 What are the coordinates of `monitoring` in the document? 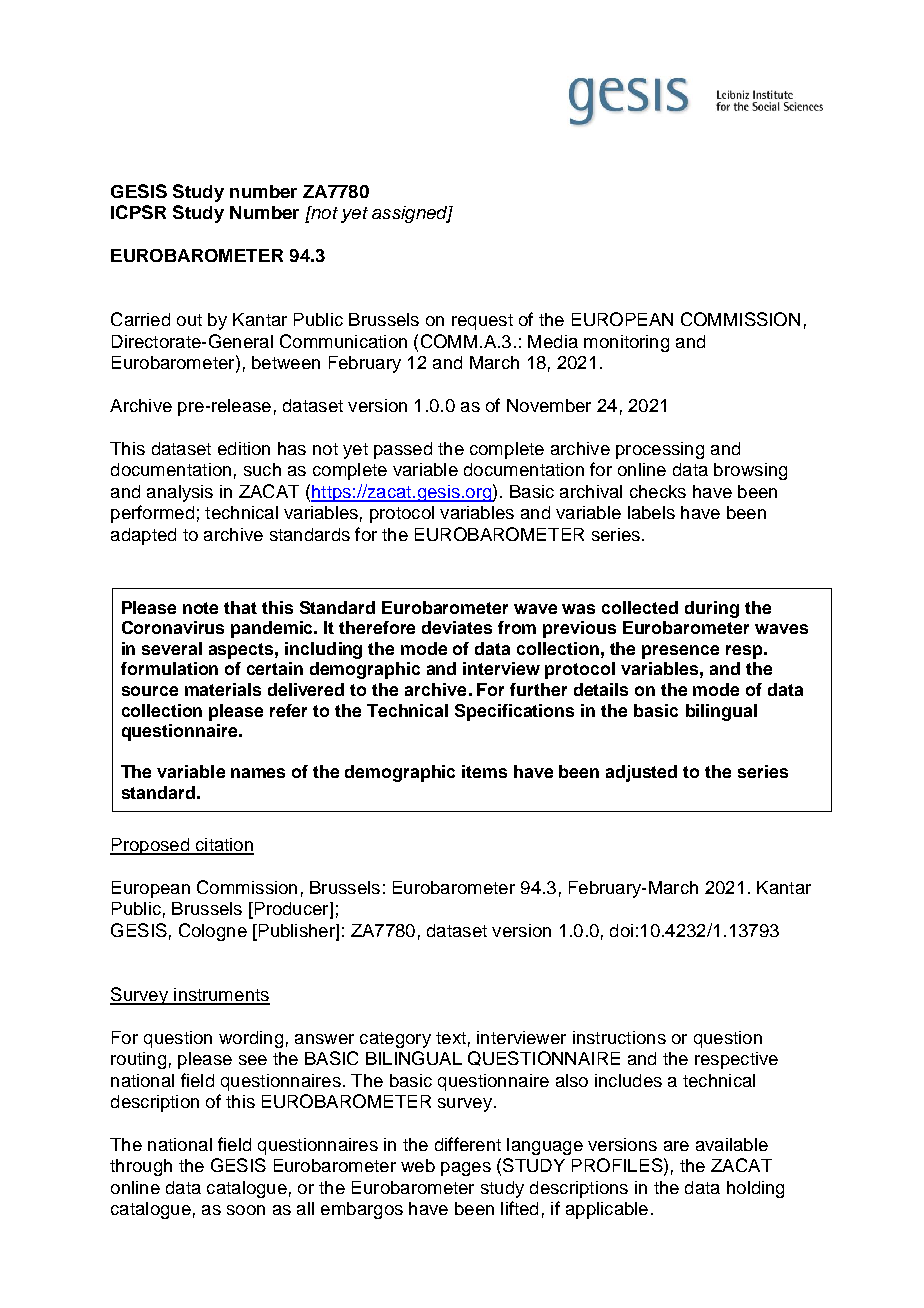 It's located at (626, 343).
